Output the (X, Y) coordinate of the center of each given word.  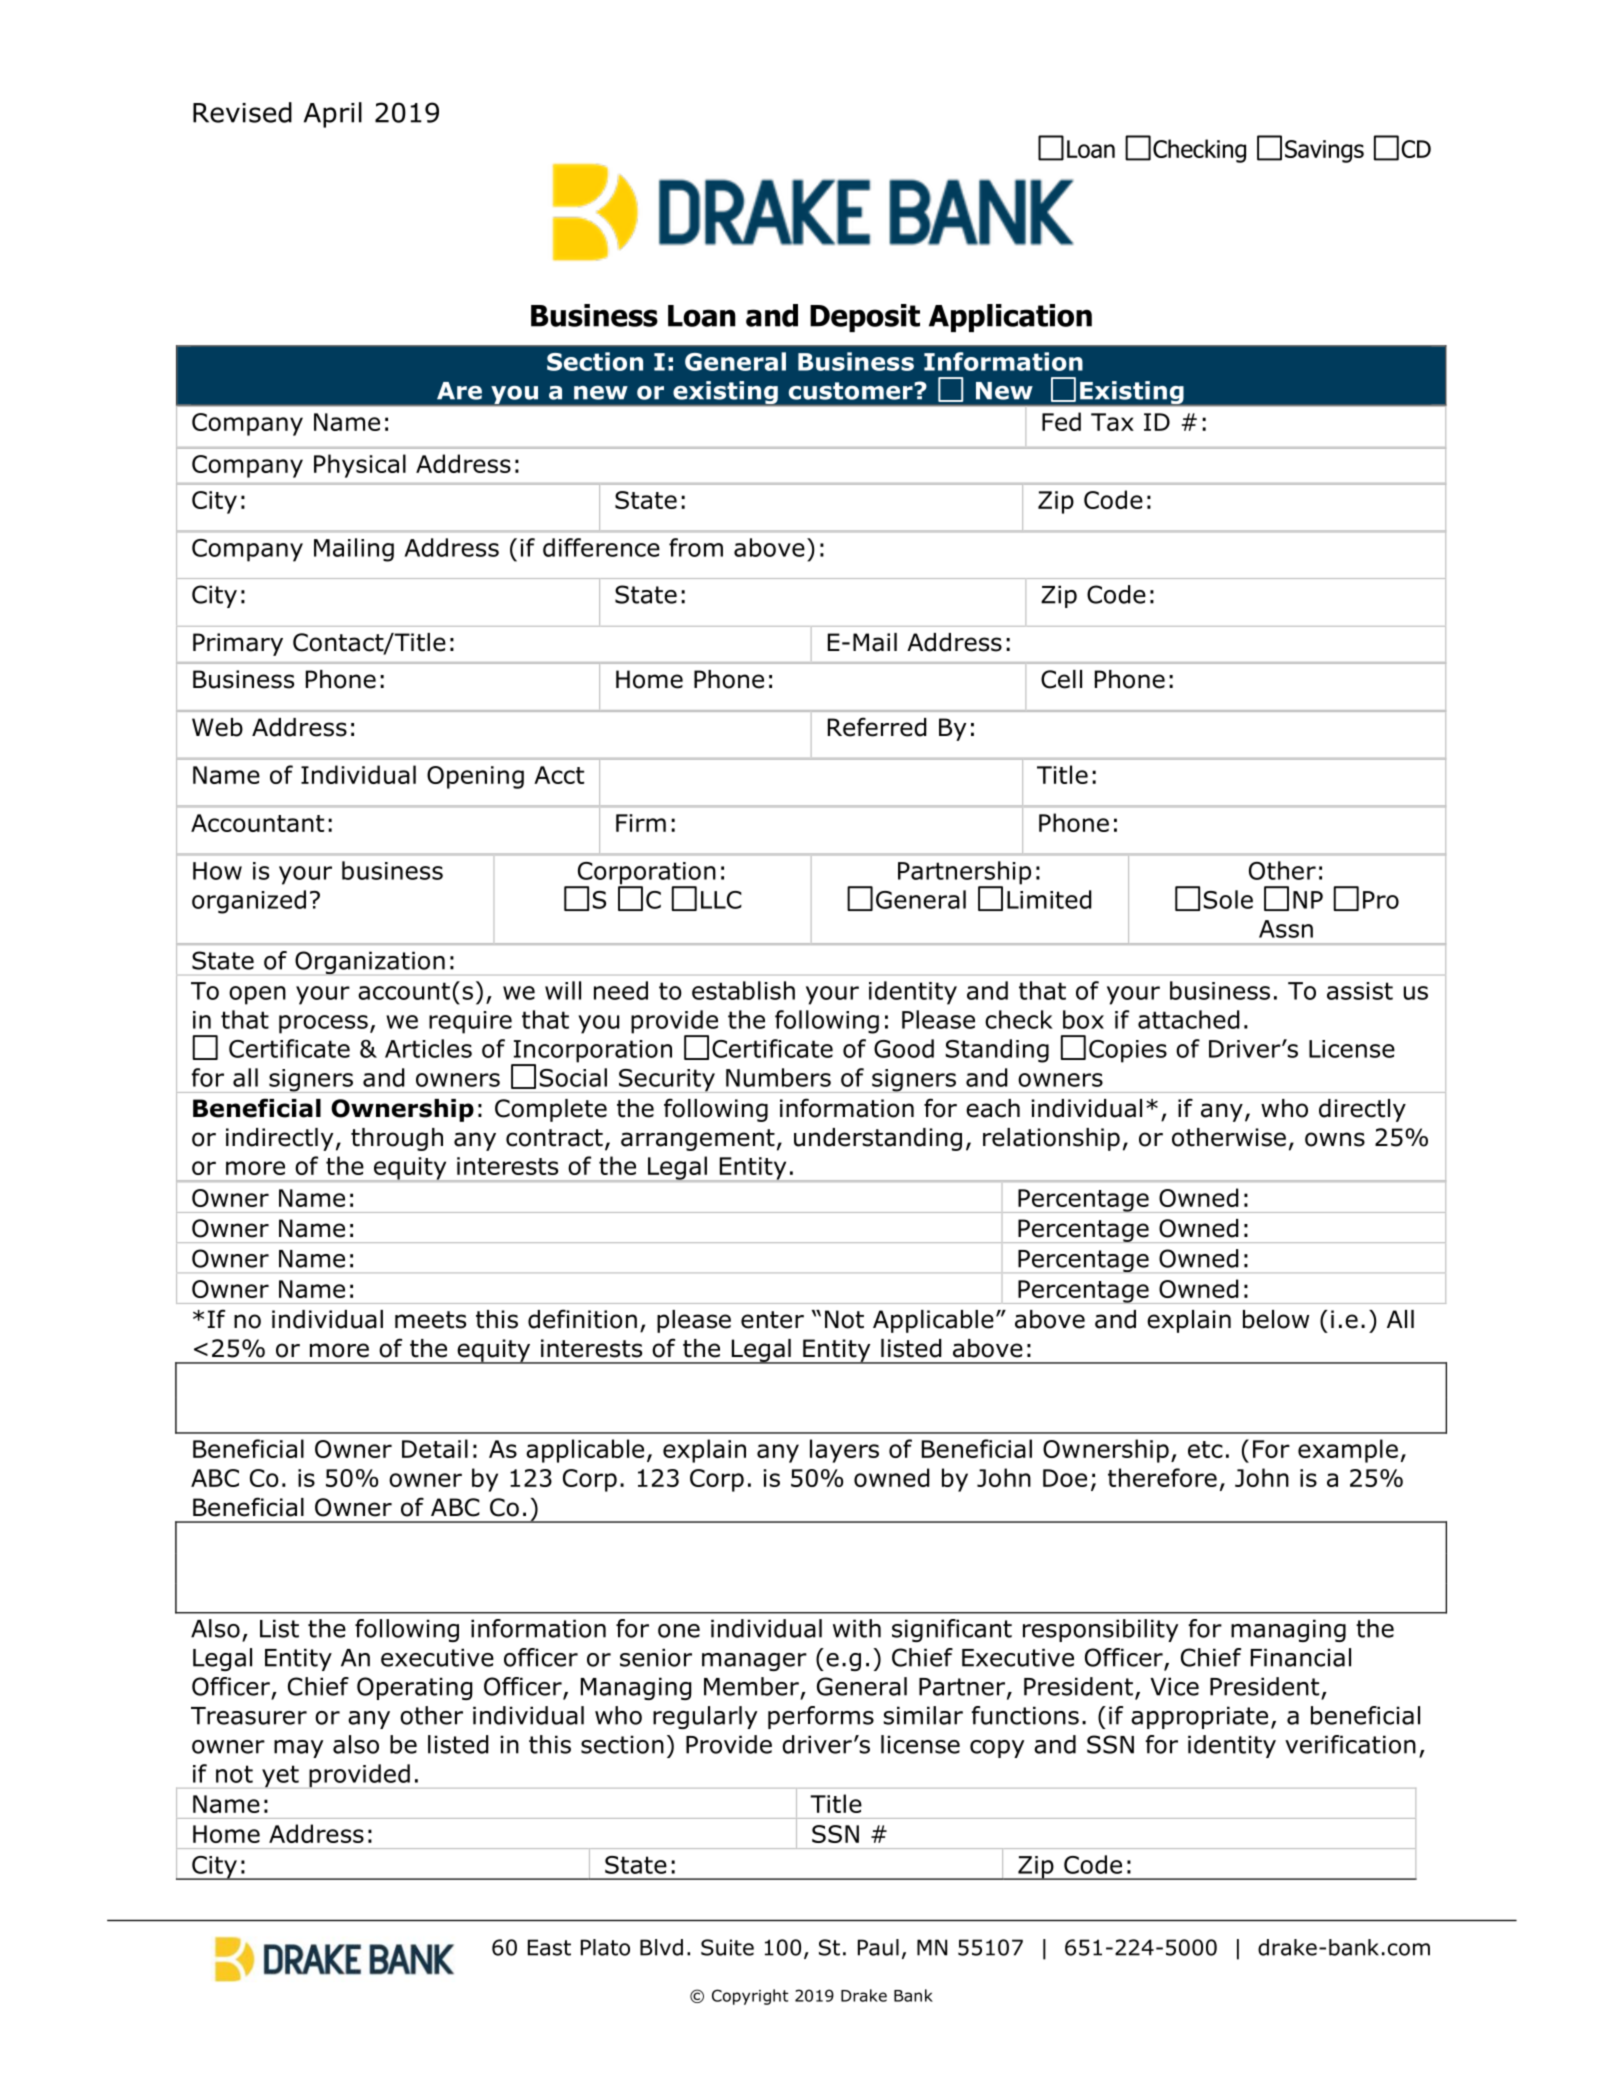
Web (217, 727)
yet (280, 1776)
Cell (1061, 679)
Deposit (865, 318)
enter (772, 1320)
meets (430, 1320)
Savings (1324, 151)
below (1276, 1319)
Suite (727, 1947)
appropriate (1199, 1717)
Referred (877, 727)
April (333, 115)
